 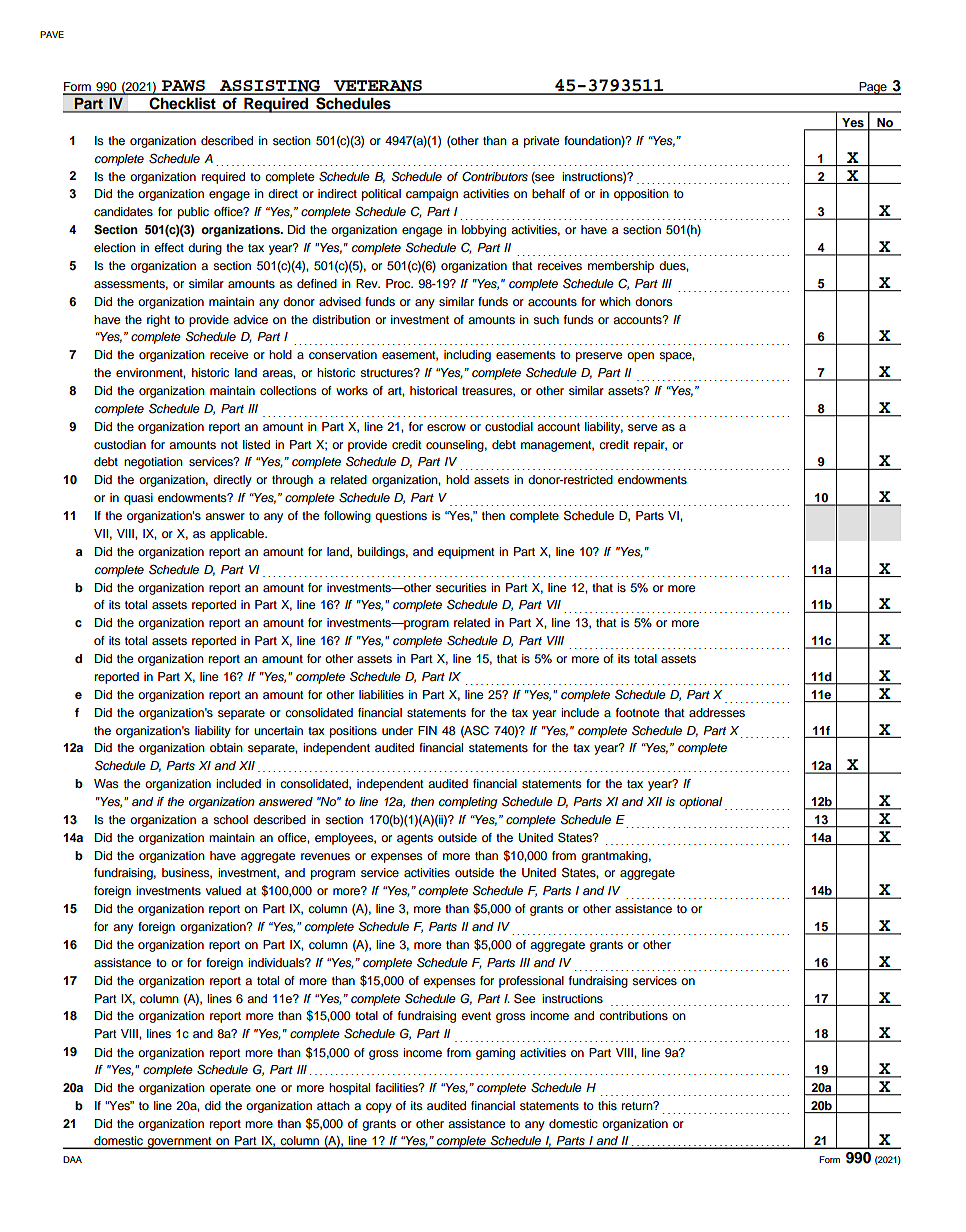 What do you see at coordinates (467, 356) in the screenshot?
I see `including` at bounding box center [467, 356].
